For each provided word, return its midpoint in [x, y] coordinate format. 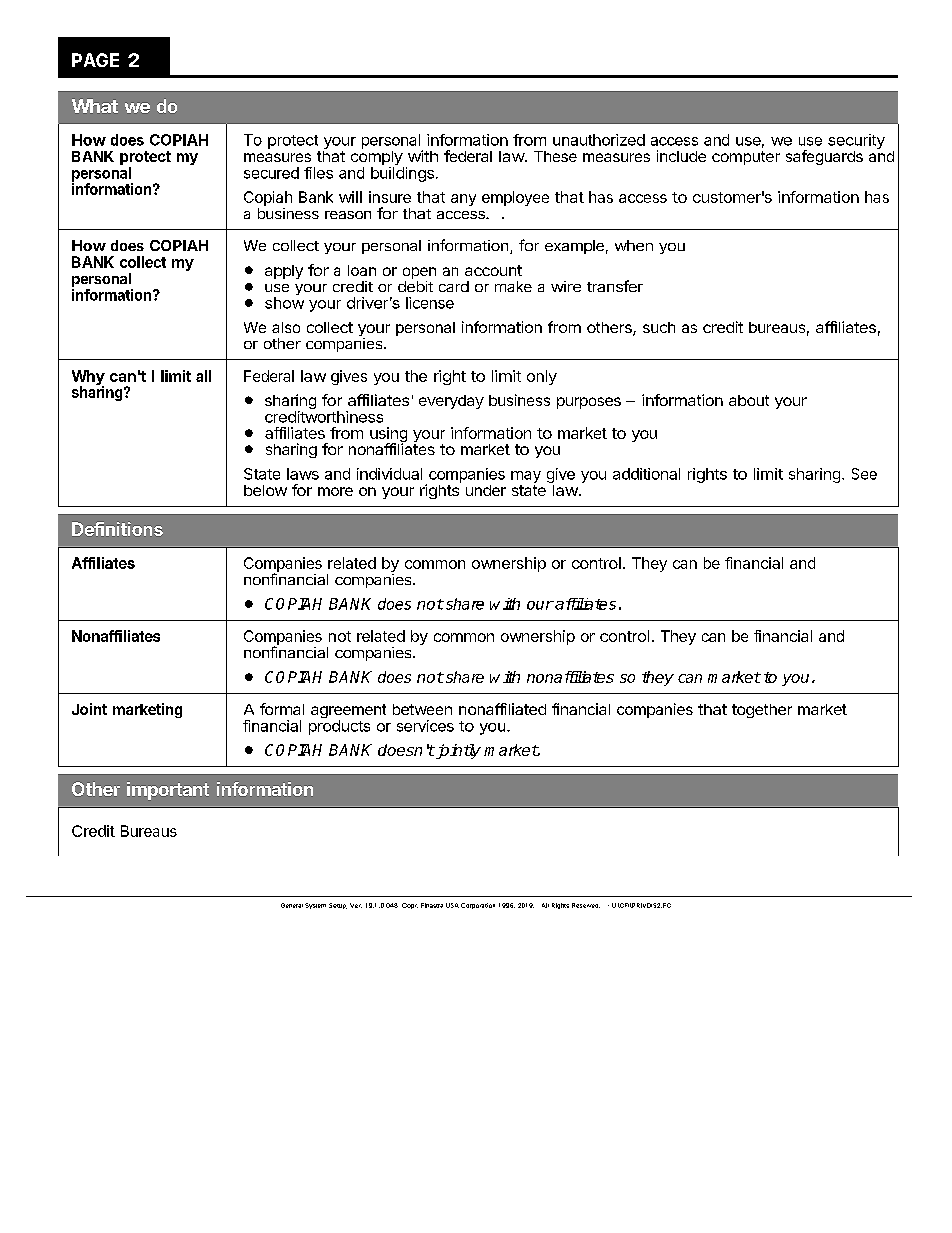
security [856, 141]
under [486, 490]
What [95, 106]
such [659, 327]
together [762, 711]
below [265, 490]
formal [282, 709]
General [292, 905]
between [422, 709]
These [555, 156]
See [864, 474]
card [454, 286]
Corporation [478, 906]
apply [284, 272]
